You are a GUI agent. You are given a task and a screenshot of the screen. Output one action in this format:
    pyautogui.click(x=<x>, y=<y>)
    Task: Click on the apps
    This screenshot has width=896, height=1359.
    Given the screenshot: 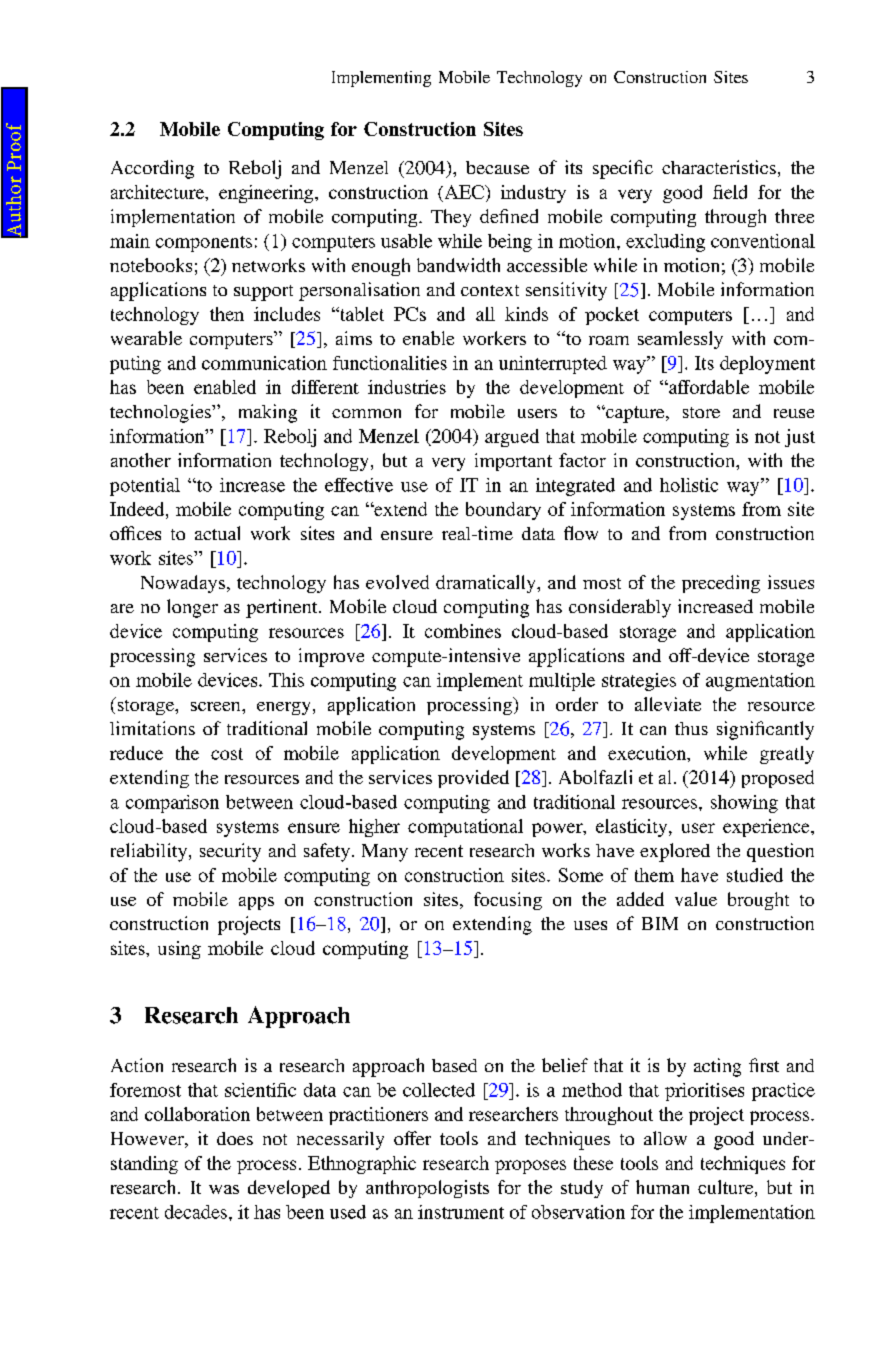 What is the action you would take?
    pyautogui.click(x=256, y=903)
